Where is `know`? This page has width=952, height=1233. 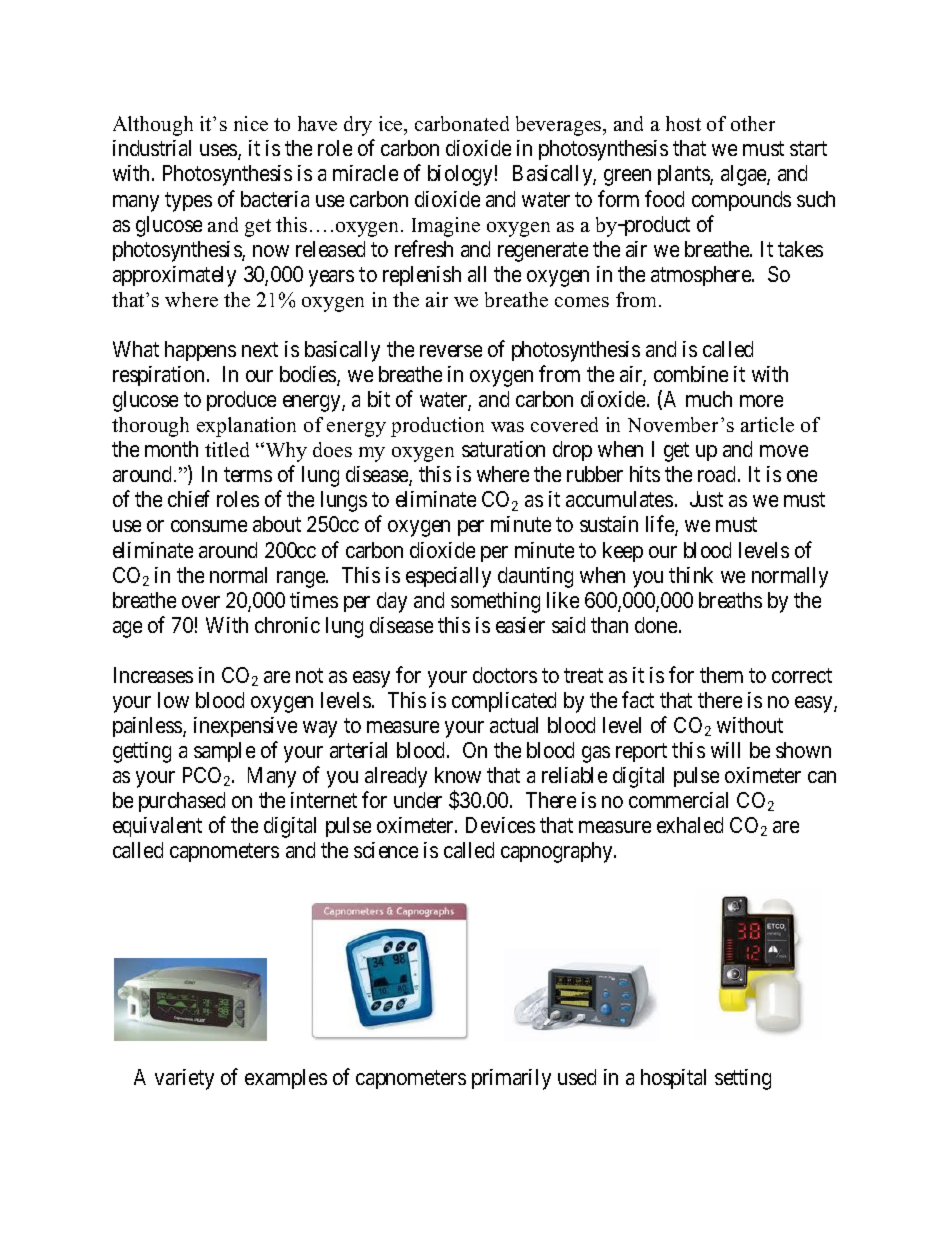
know is located at coordinates (458, 775).
